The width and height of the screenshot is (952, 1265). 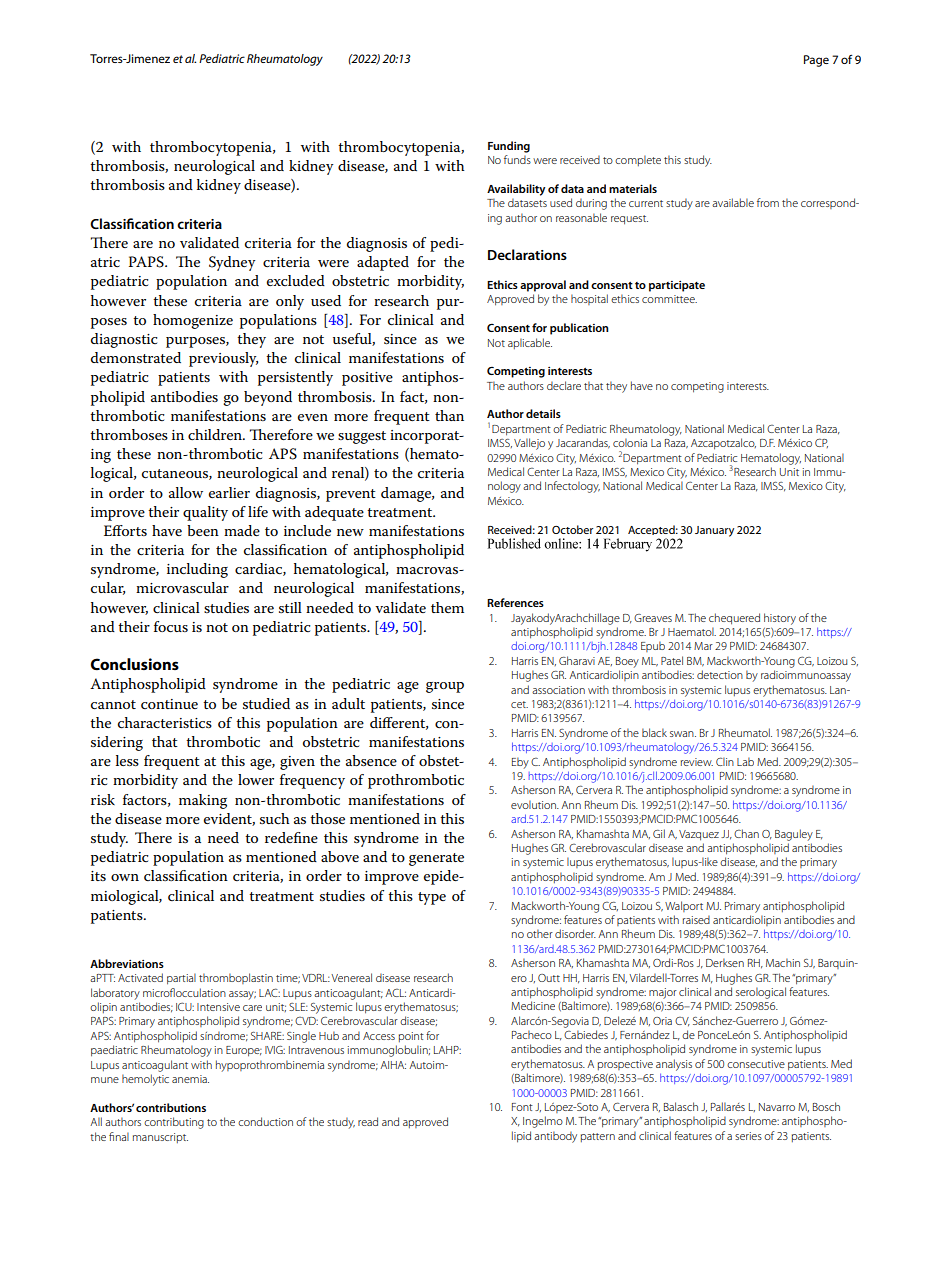 What do you see at coordinates (630, 442) in the screenshot?
I see `colonia` at bounding box center [630, 442].
